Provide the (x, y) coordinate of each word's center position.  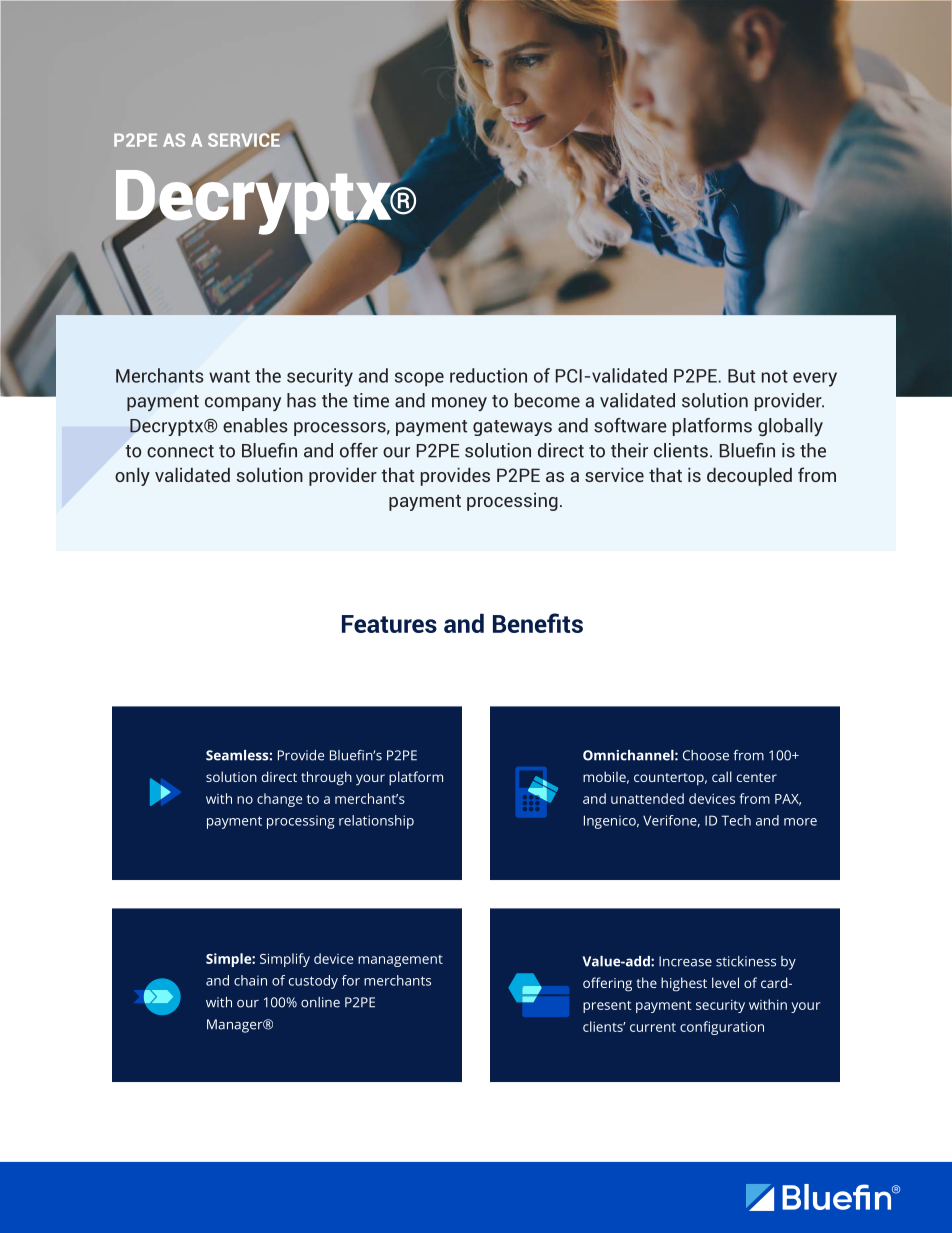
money (459, 404)
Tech (736, 820)
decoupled (749, 476)
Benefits (538, 623)
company (243, 404)
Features (389, 624)
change (279, 800)
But (741, 376)
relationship (376, 822)
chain (250, 980)
